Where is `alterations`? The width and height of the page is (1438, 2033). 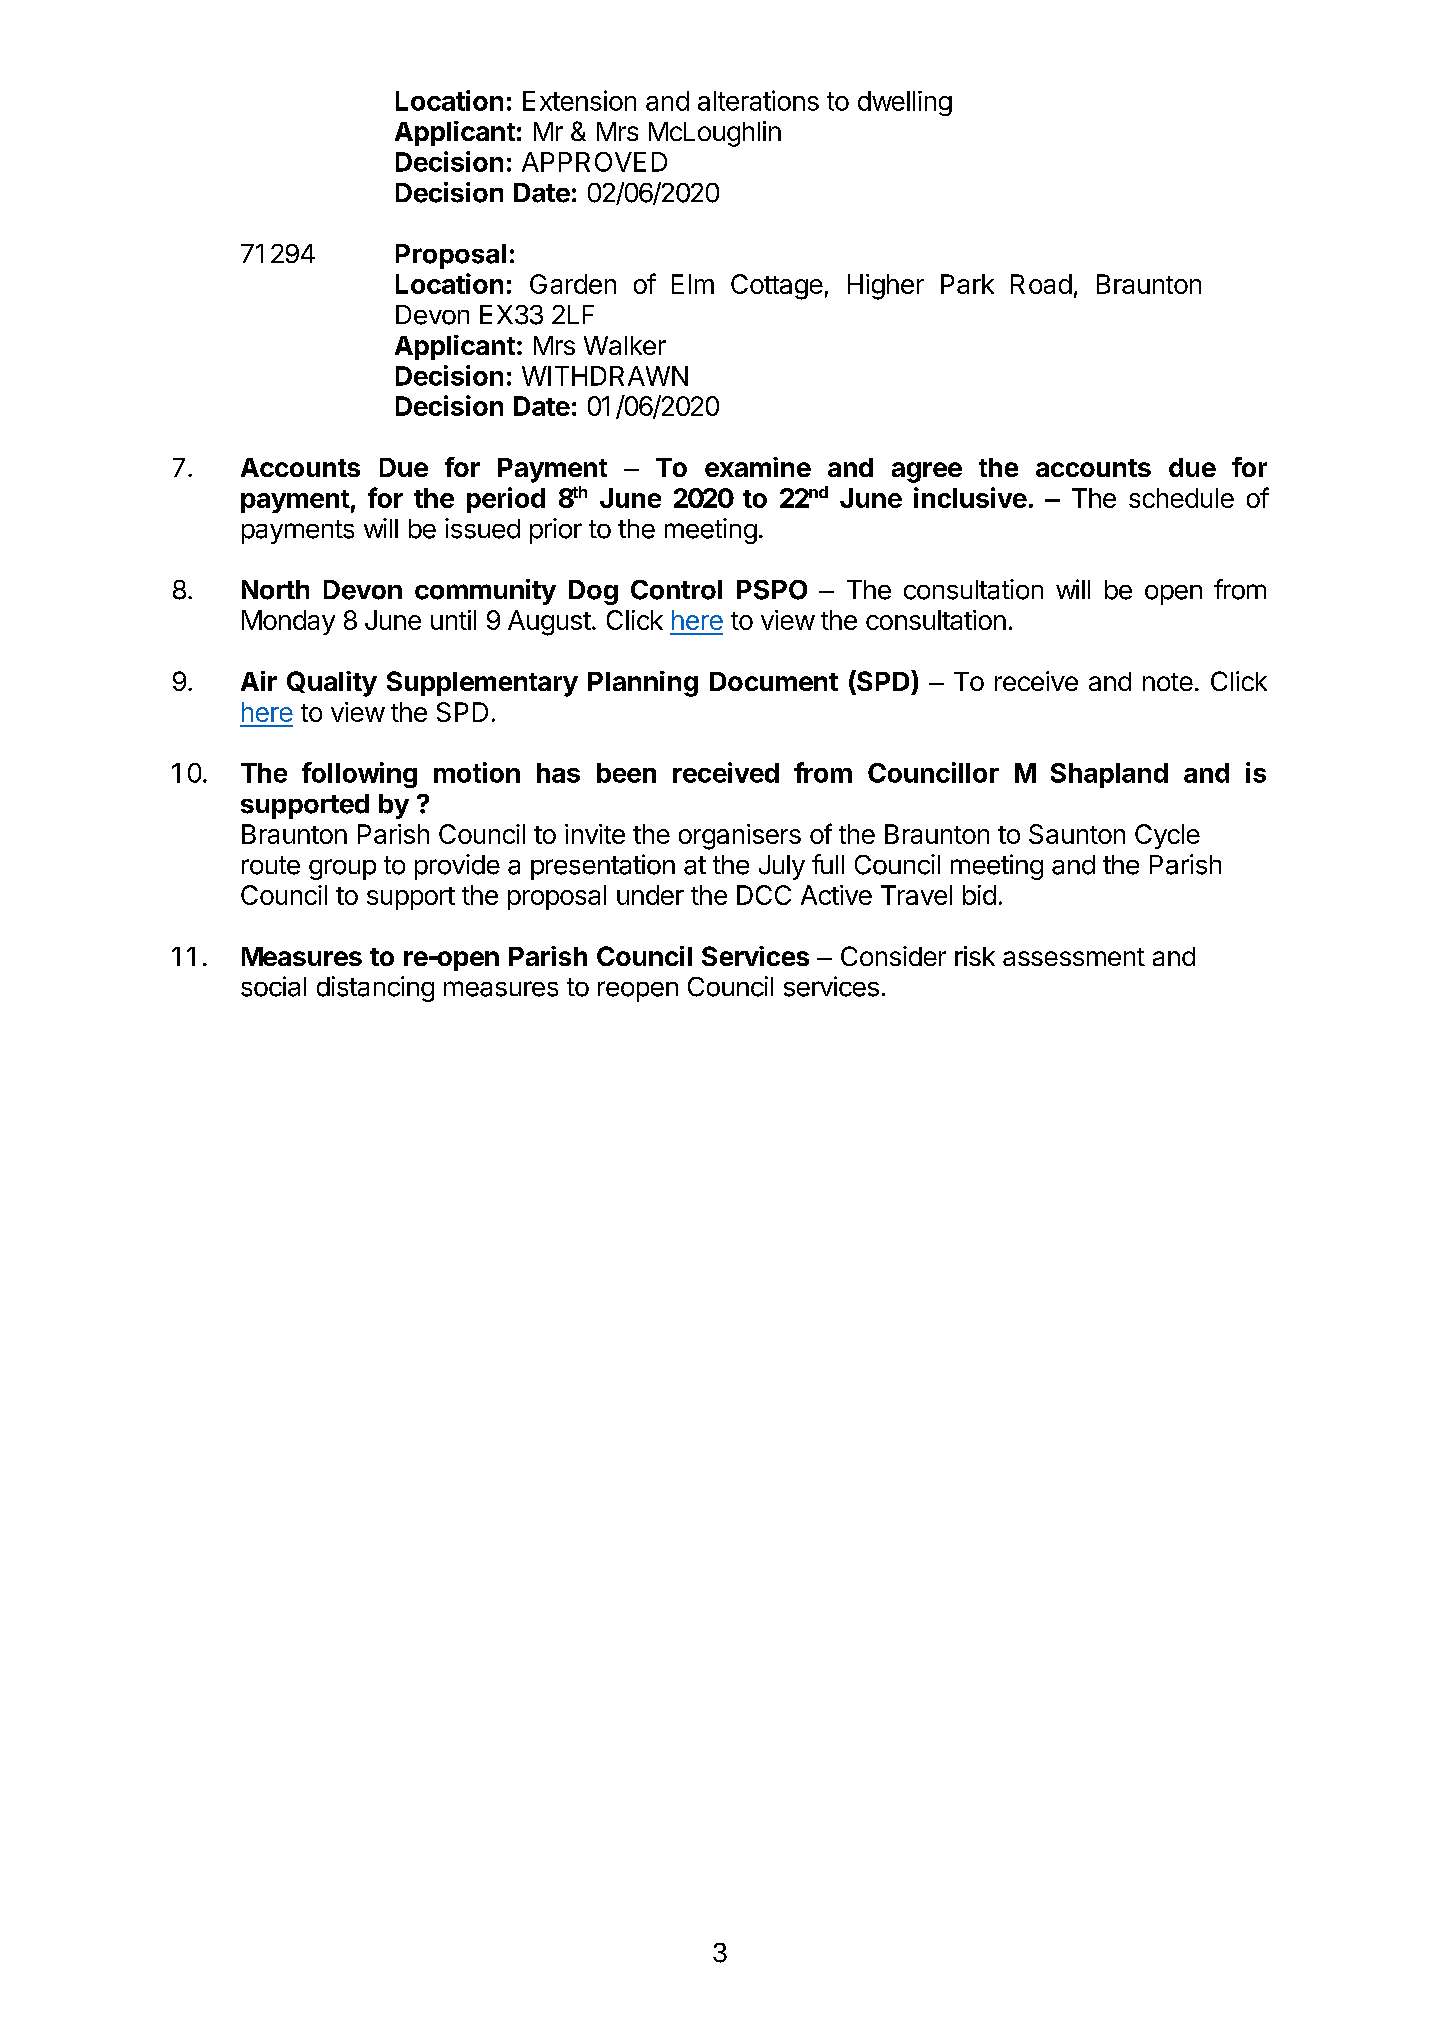 alterations is located at coordinates (758, 100).
